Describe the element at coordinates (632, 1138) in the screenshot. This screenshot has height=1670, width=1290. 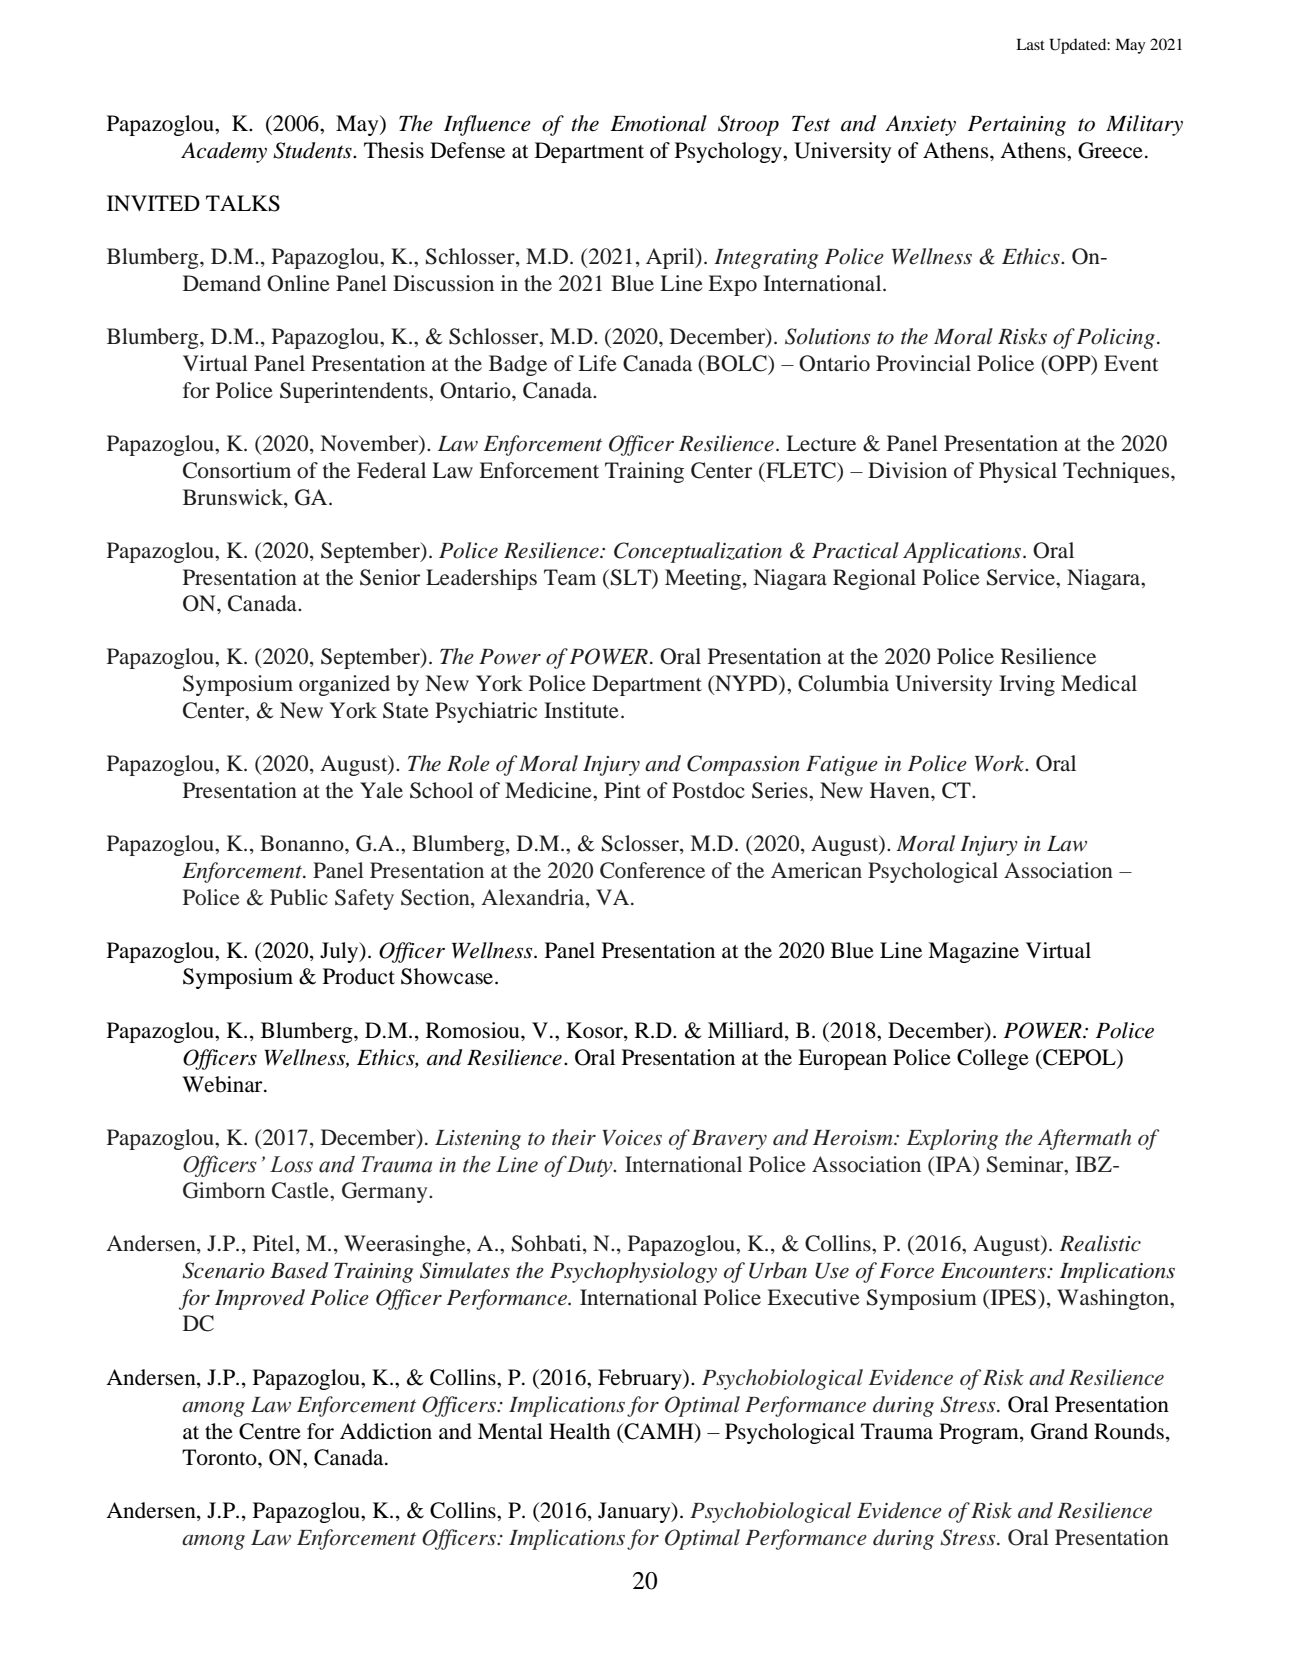
I see `Voices` at that location.
